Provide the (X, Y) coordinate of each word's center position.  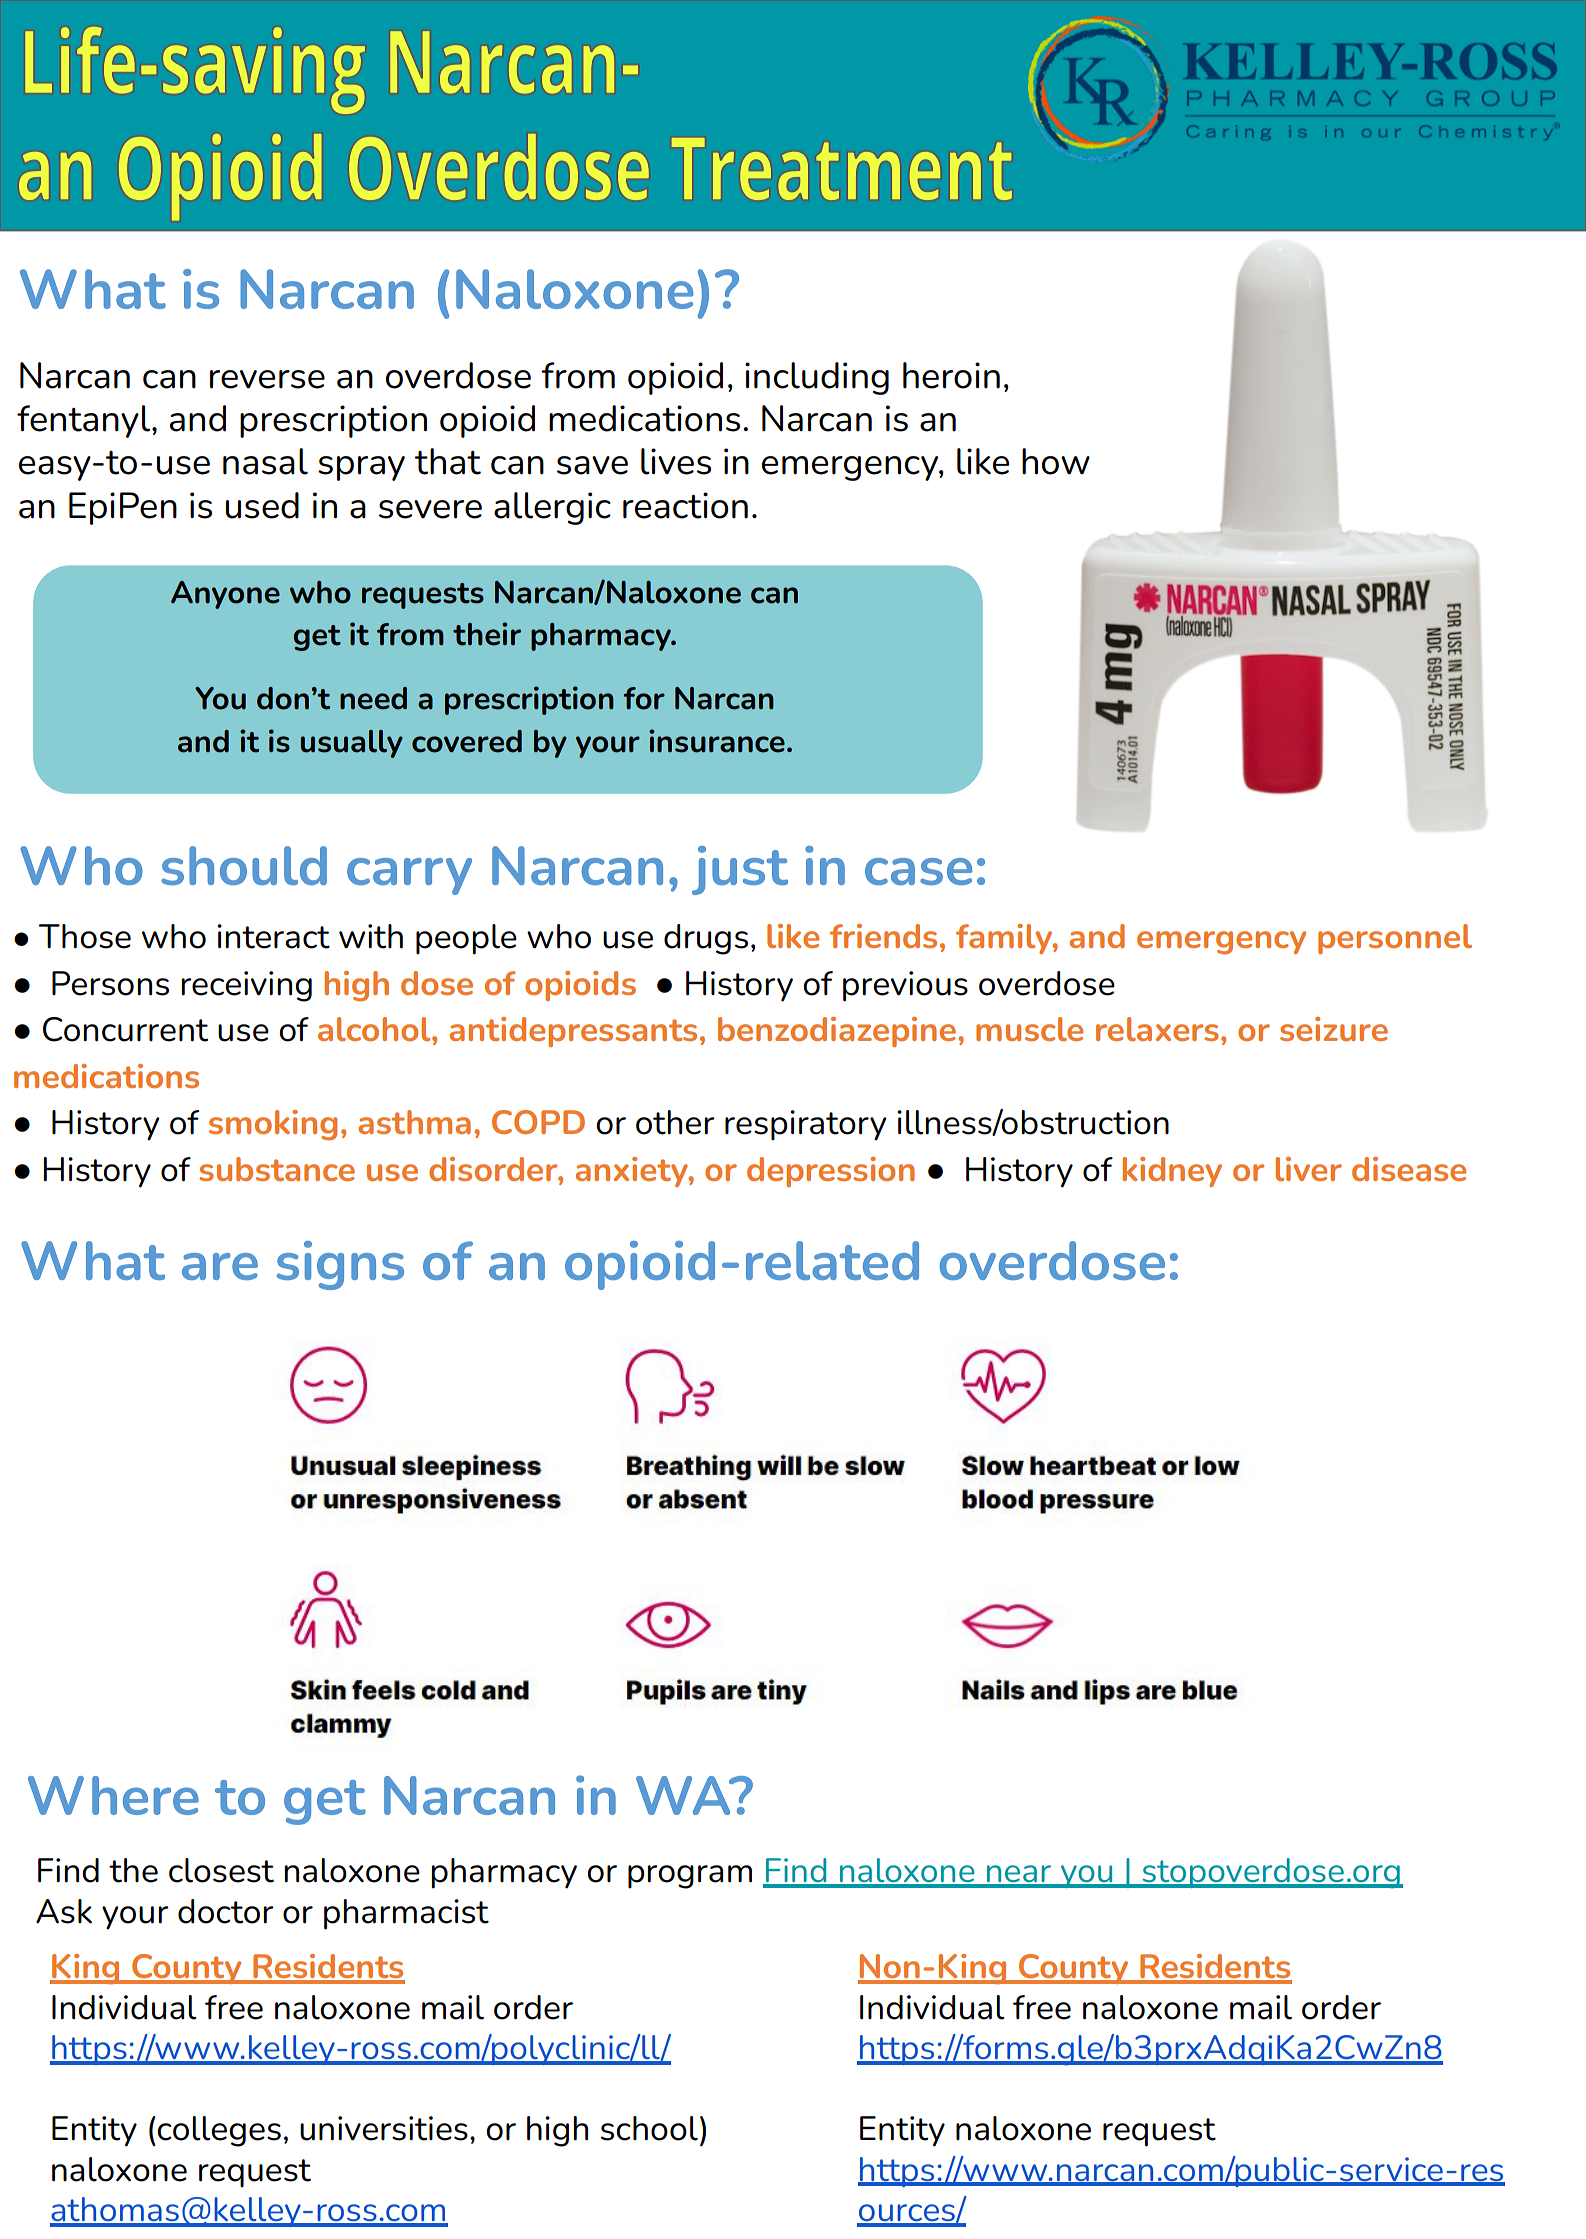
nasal (265, 461)
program (690, 1877)
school (649, 2128)
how (1056, 461)
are (220, 1266)
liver (1309, 1169)
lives (676, 461)
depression (831, 1172)
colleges (219, 2131)
